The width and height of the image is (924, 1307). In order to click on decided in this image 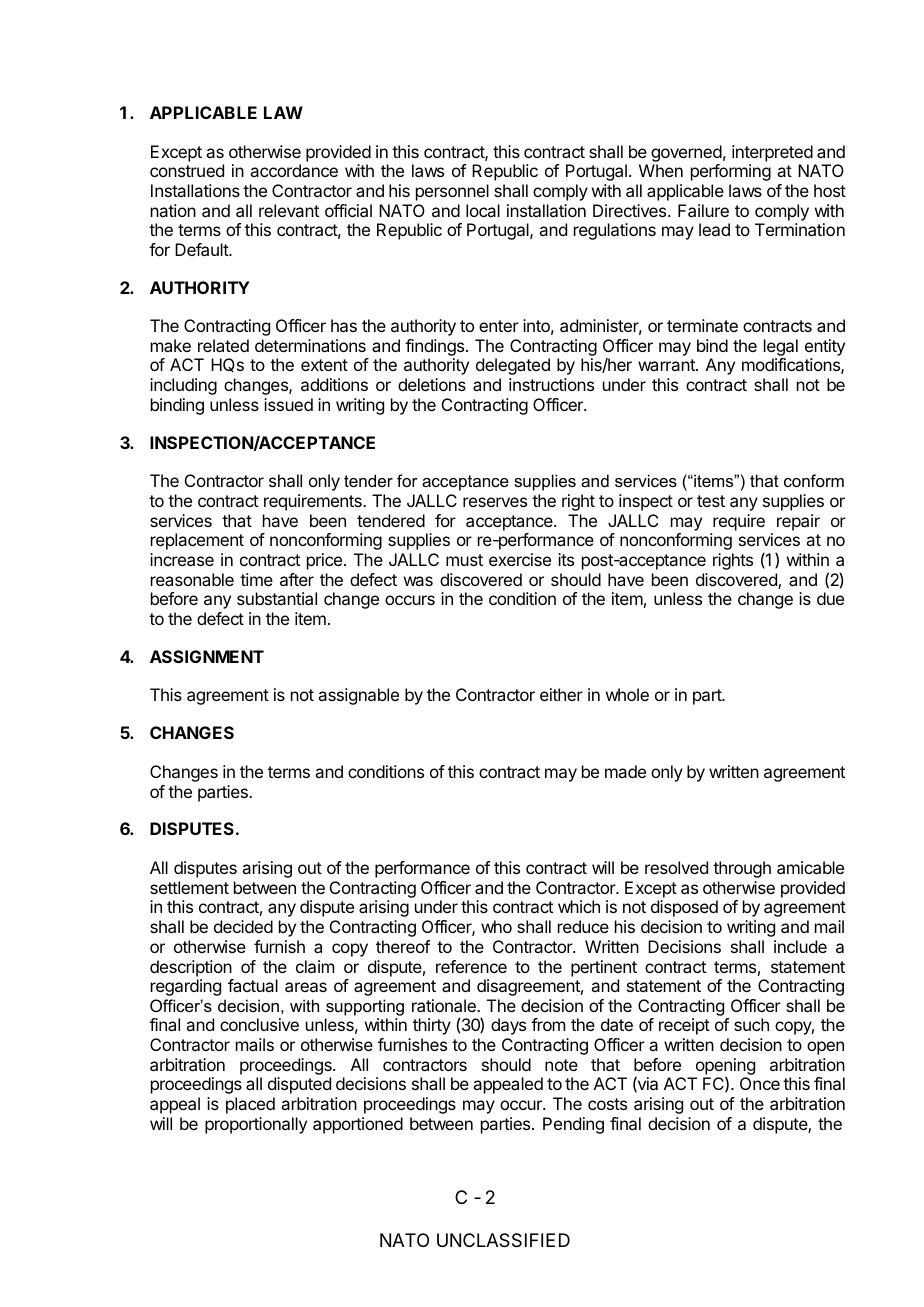, I will do `click(243, 926)`.
